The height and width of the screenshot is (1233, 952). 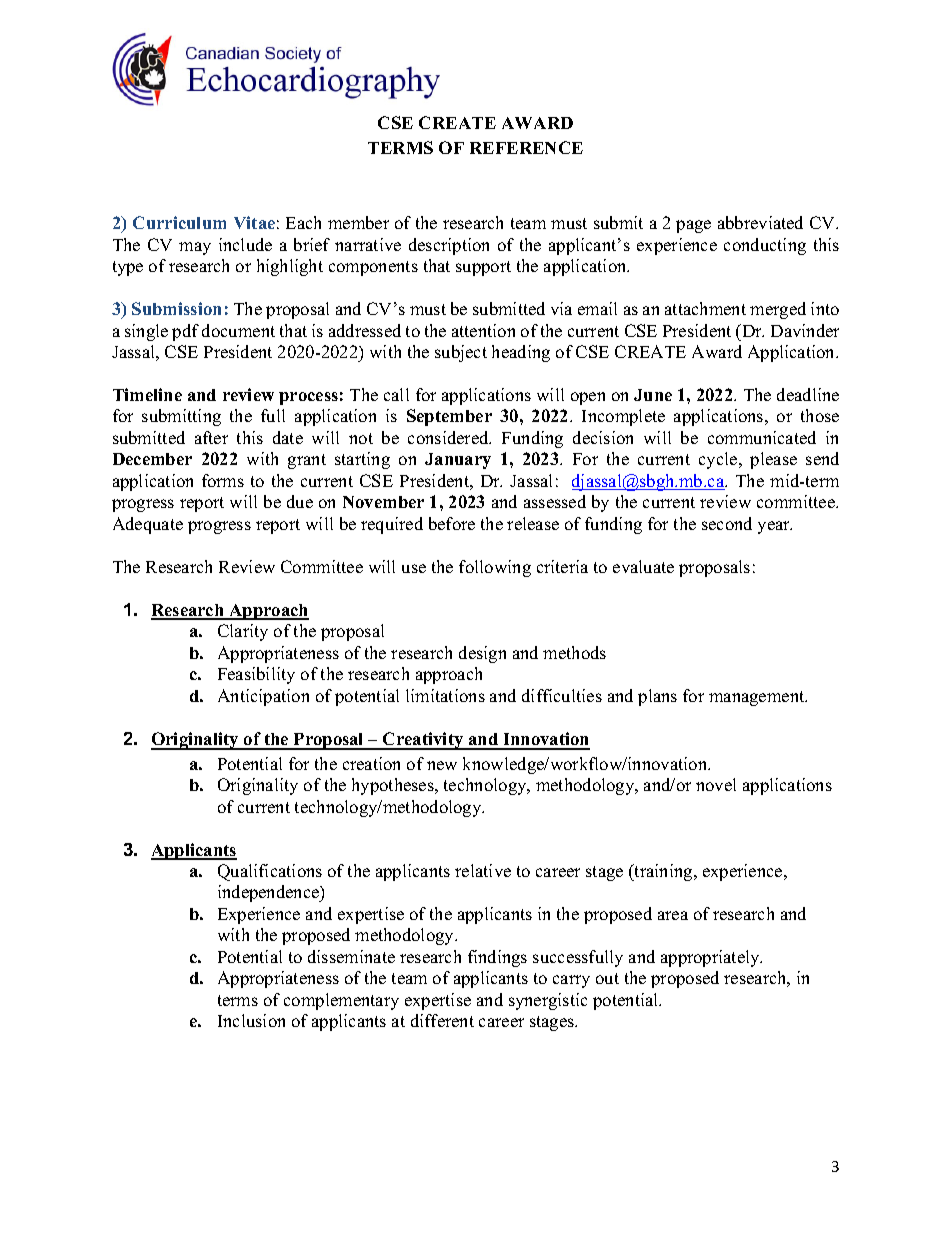 What do you see at coordinates (495, 568) in the screenshot?
I see `following` at bounding box center [495, 568].
